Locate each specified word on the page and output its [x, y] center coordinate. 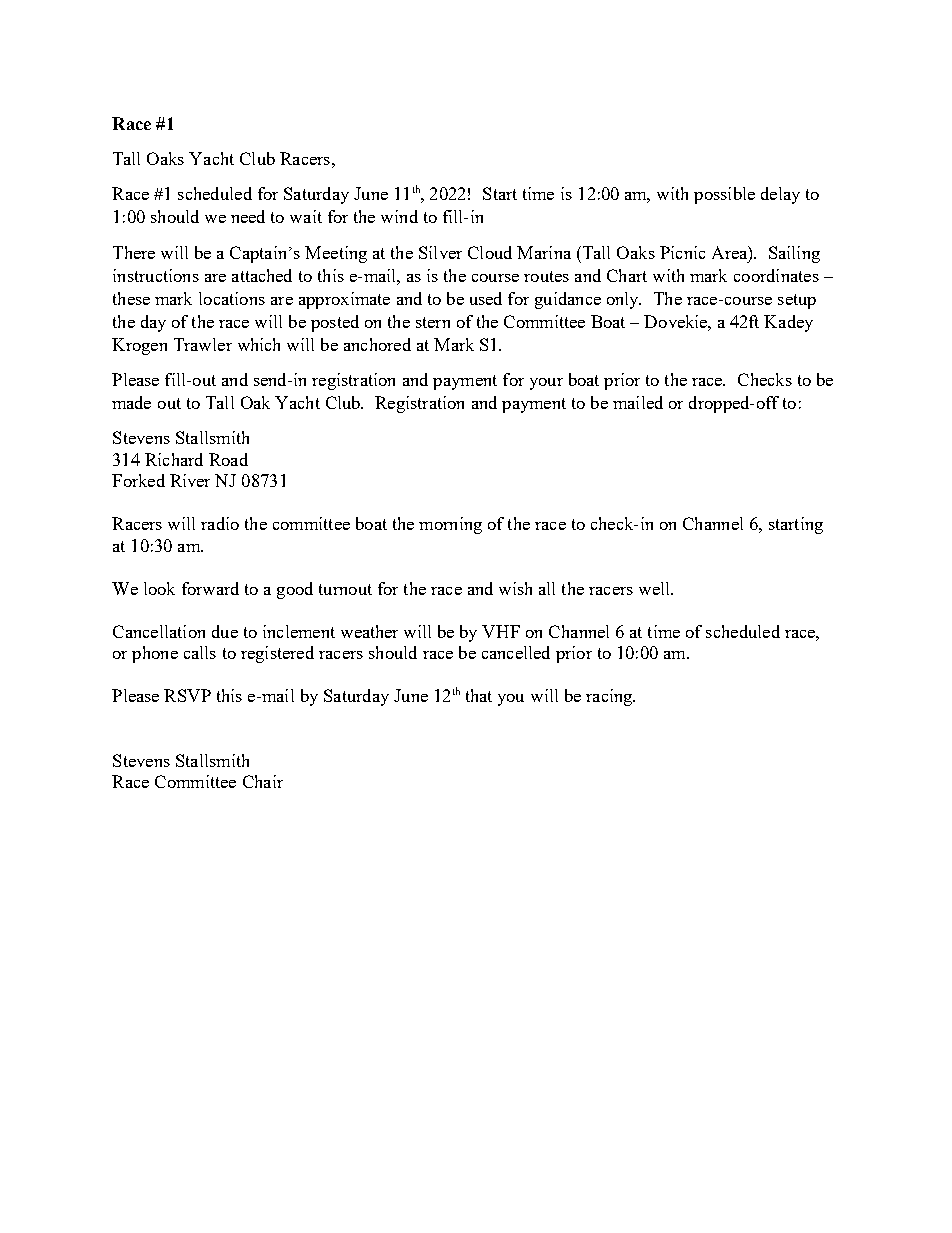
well [655, 588]
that [479, 695]
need [248, 216]
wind [399, 216]
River [190, 480]
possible [724, 195]
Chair [263, 781]
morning [450, 525]
